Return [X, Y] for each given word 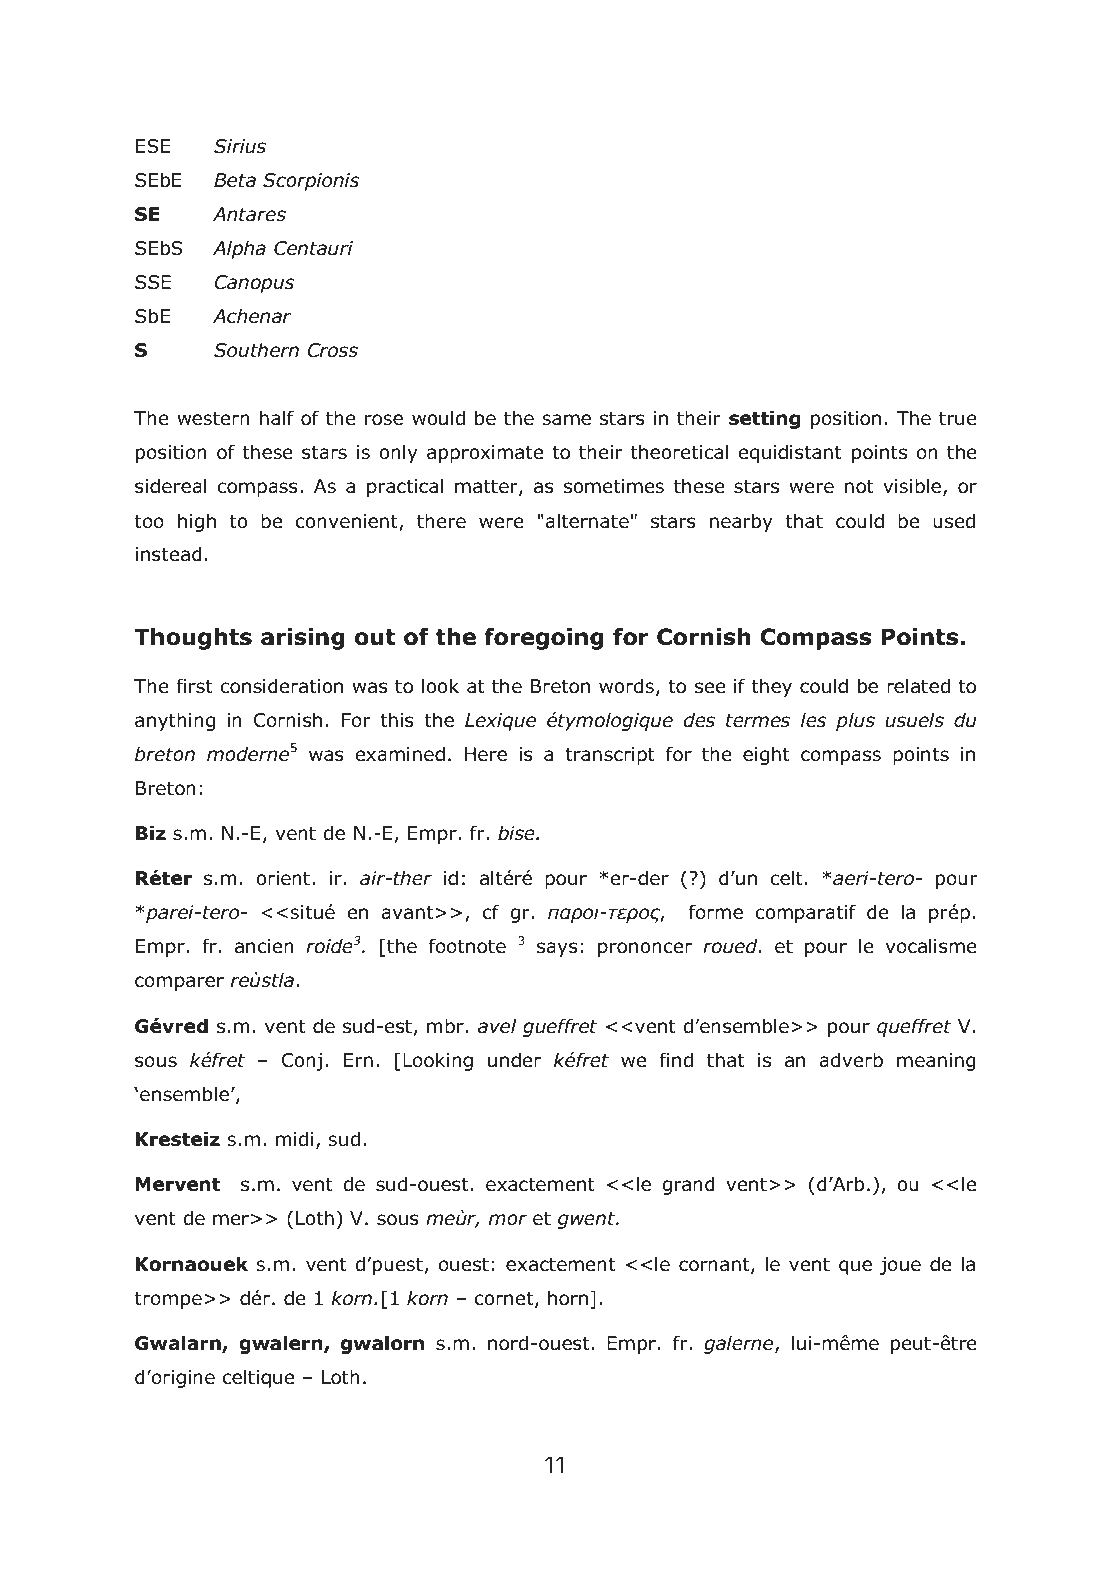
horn [568, 1298]
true [958, 418]
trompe [168, 1300]
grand [688, 1185]
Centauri [313, 248]
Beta [235, 180]
